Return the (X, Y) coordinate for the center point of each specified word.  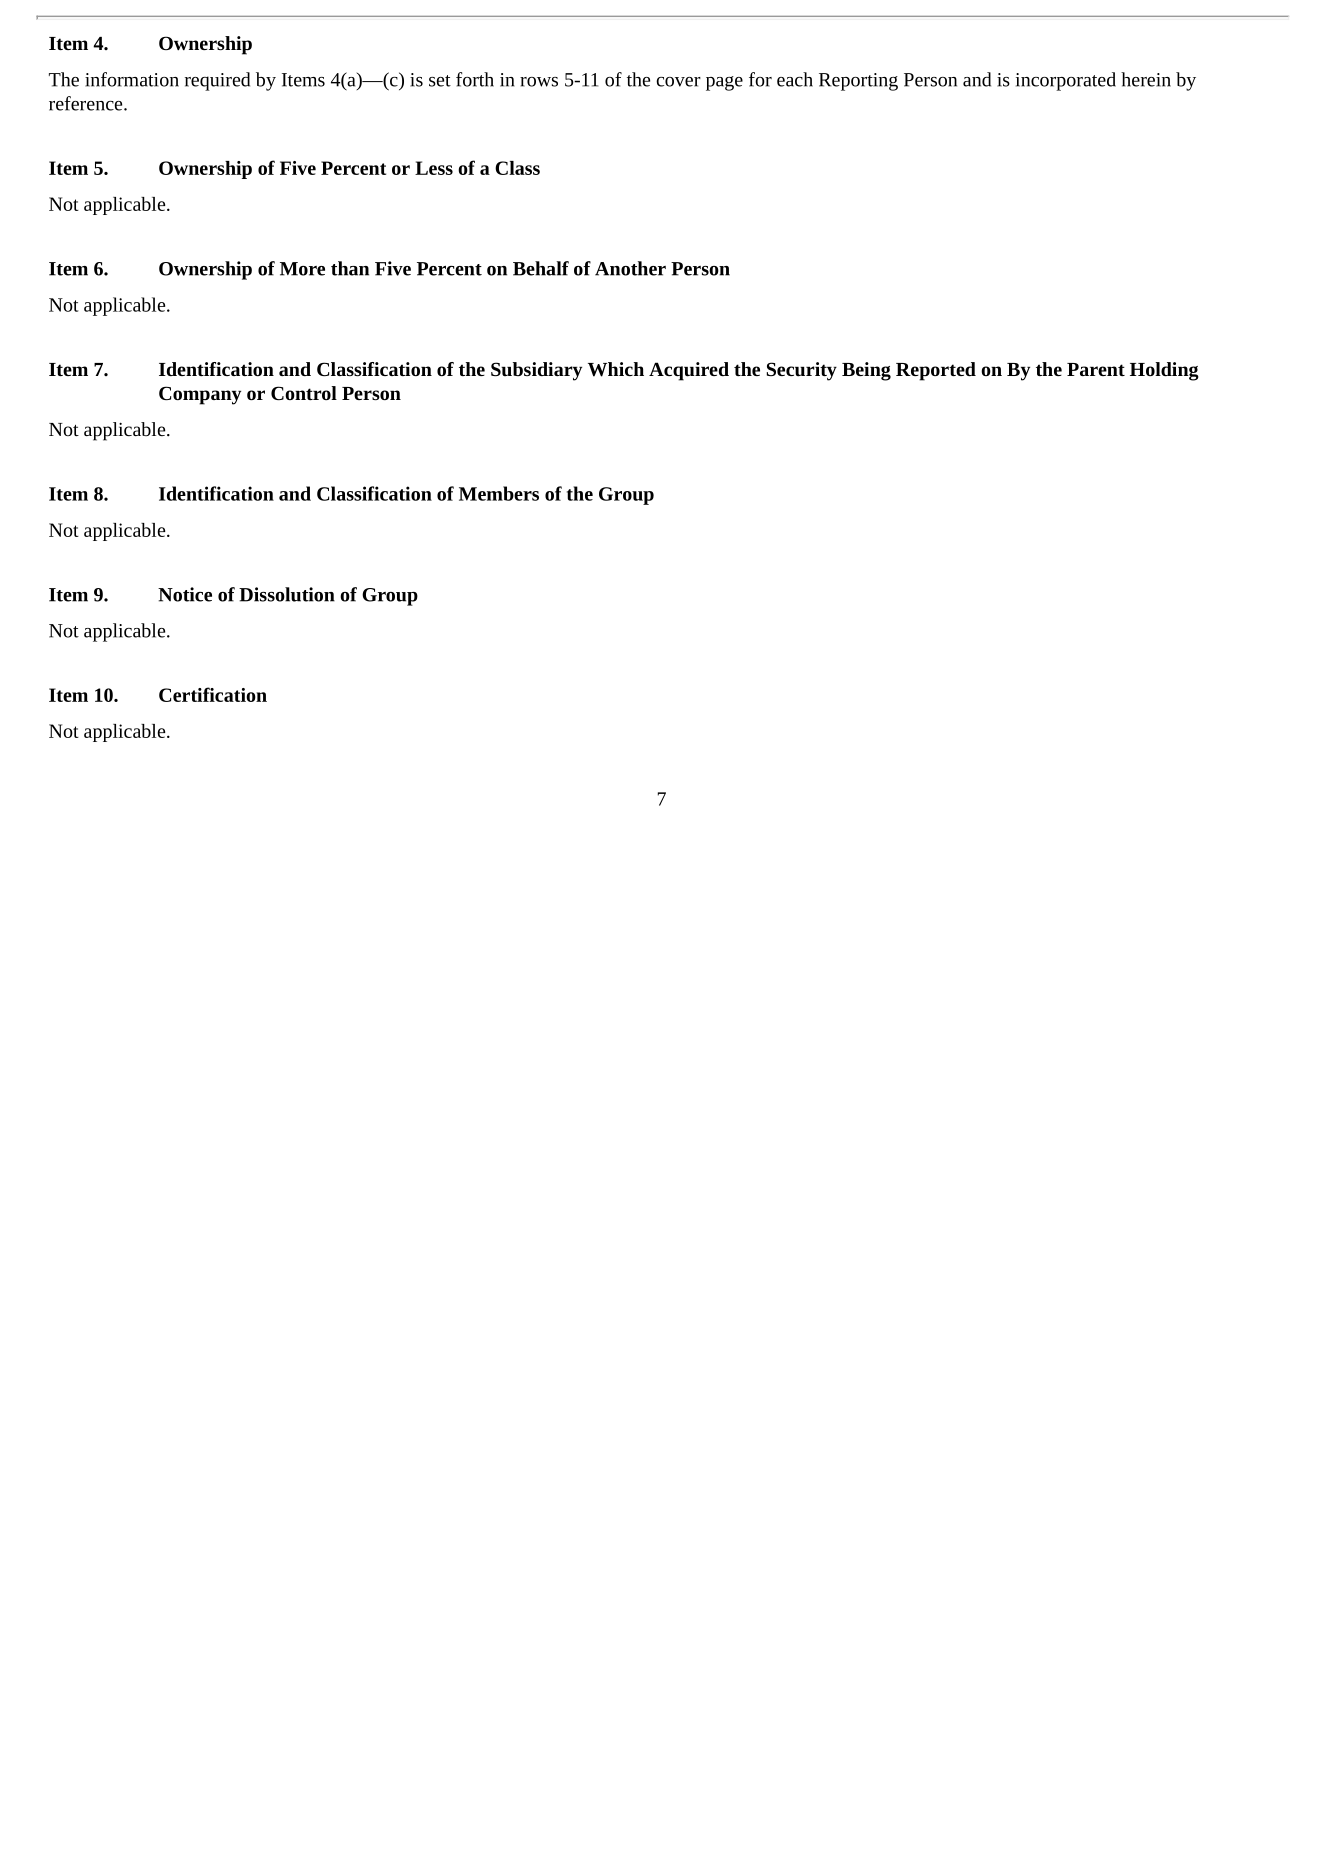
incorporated (1066, 81)
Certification (213, 694)
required (217, 81)
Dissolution (287, 594)
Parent (1096, 369)
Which (616, 369)
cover (678, 82)
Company (200, 395)
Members (499, 493)
